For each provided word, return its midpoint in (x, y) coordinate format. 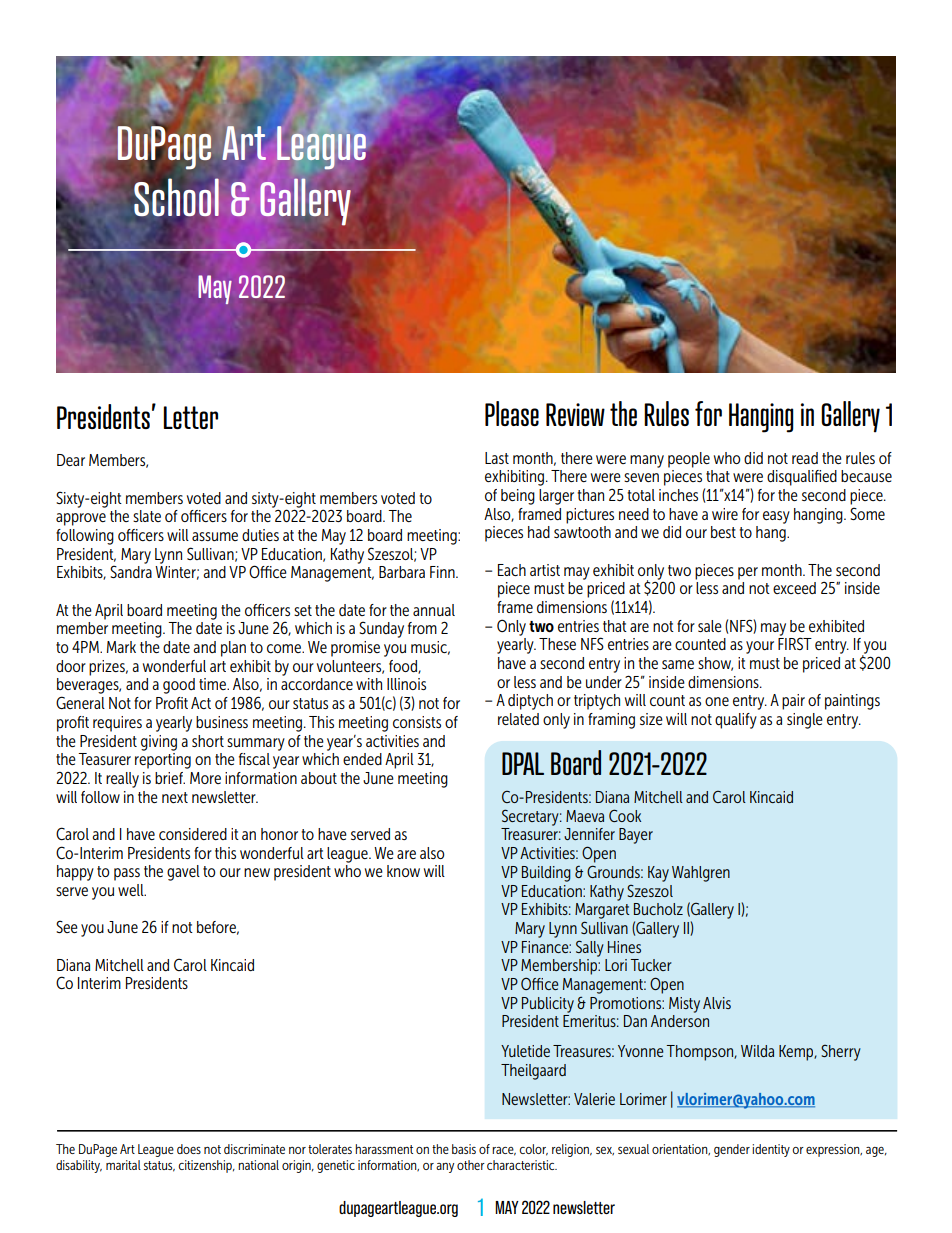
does (189, 1149)
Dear (71, 460)
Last (497, 458)
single (805, 721)
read (805, 458)
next (175, 797)
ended (362, 759)
